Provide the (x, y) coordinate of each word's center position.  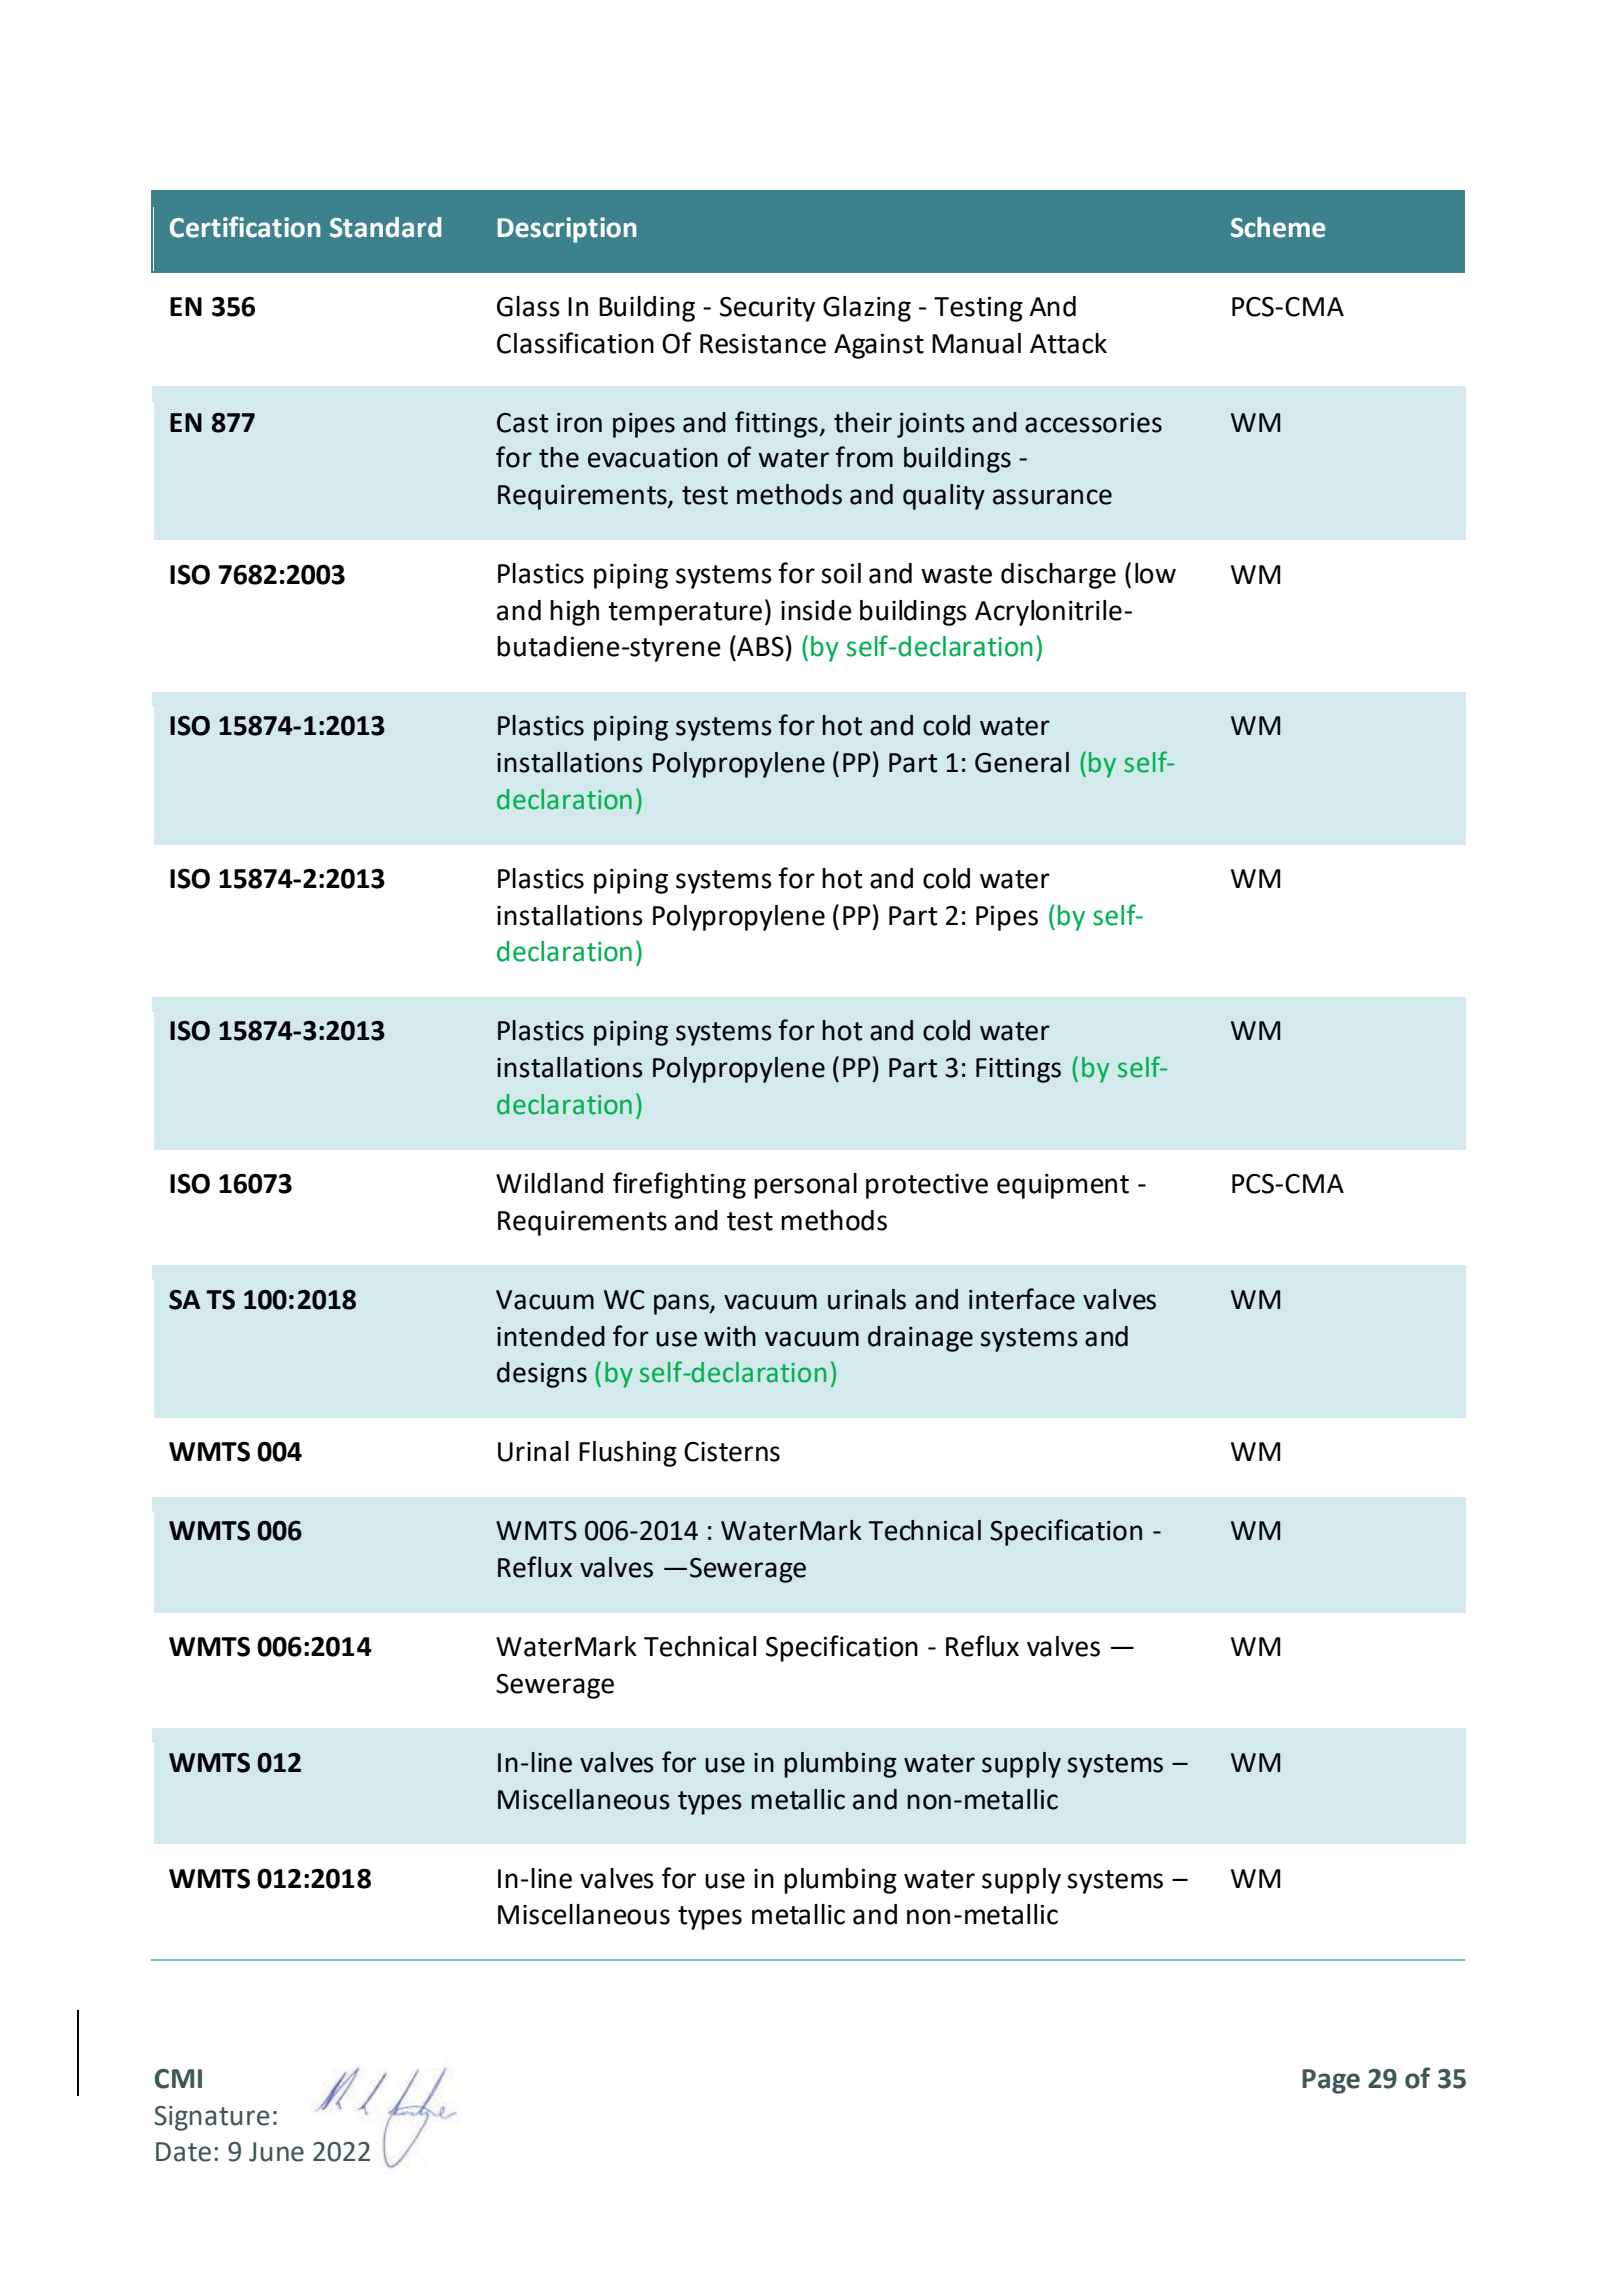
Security (767, 309)
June (276, 2152)
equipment (1063, 1186)
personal (805, 1186)
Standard (385, 227)
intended (551, 1336)
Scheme (1278, 227)
